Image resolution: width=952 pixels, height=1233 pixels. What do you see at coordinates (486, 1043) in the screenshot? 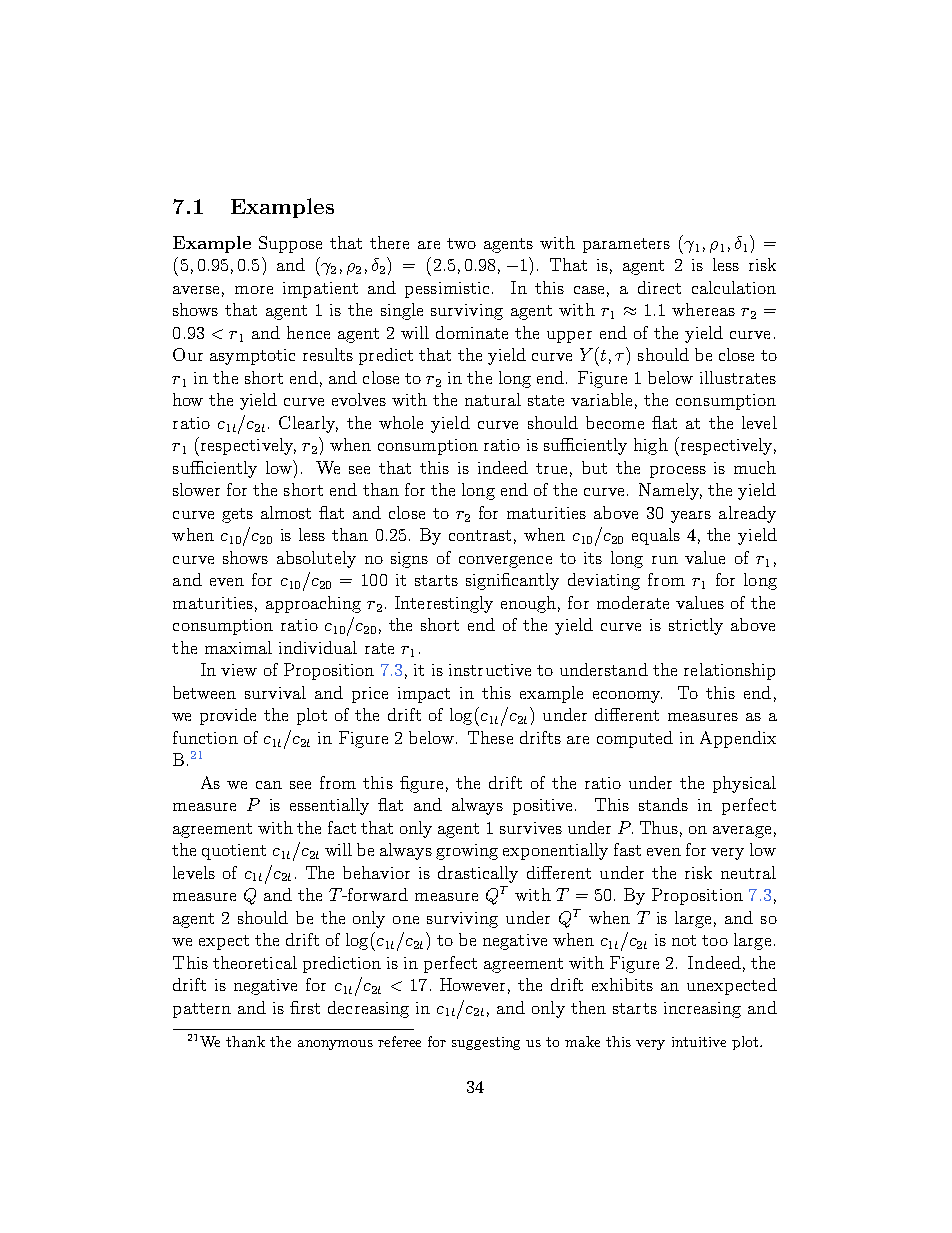
I see `suggesting` at bounding box center [486, 1043].
